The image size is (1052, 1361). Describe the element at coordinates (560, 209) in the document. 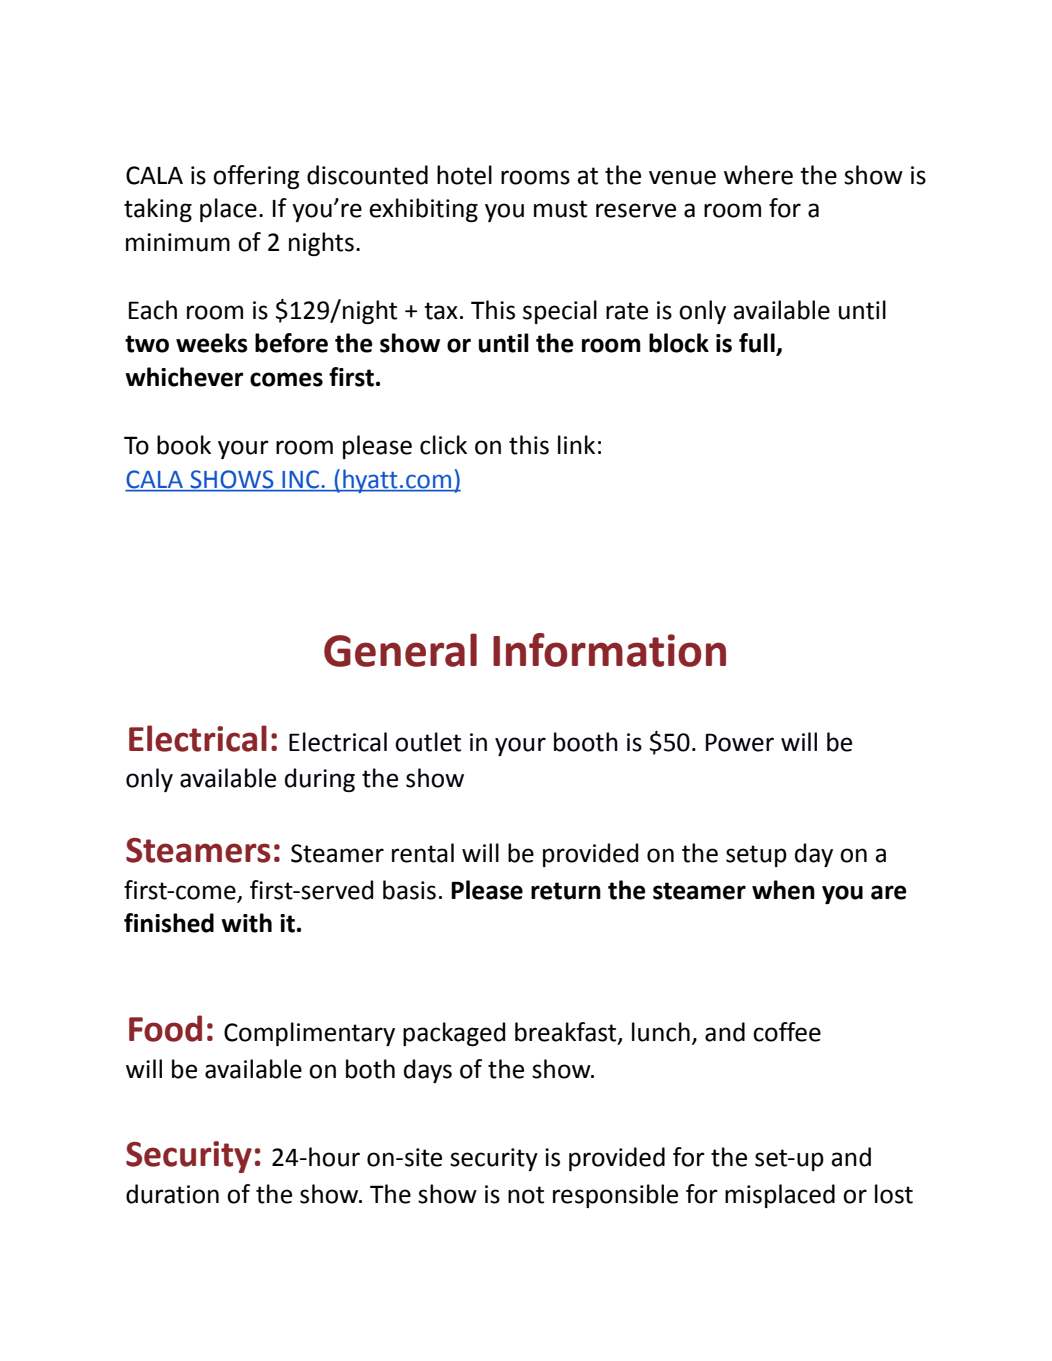

I see `must` at that location.
